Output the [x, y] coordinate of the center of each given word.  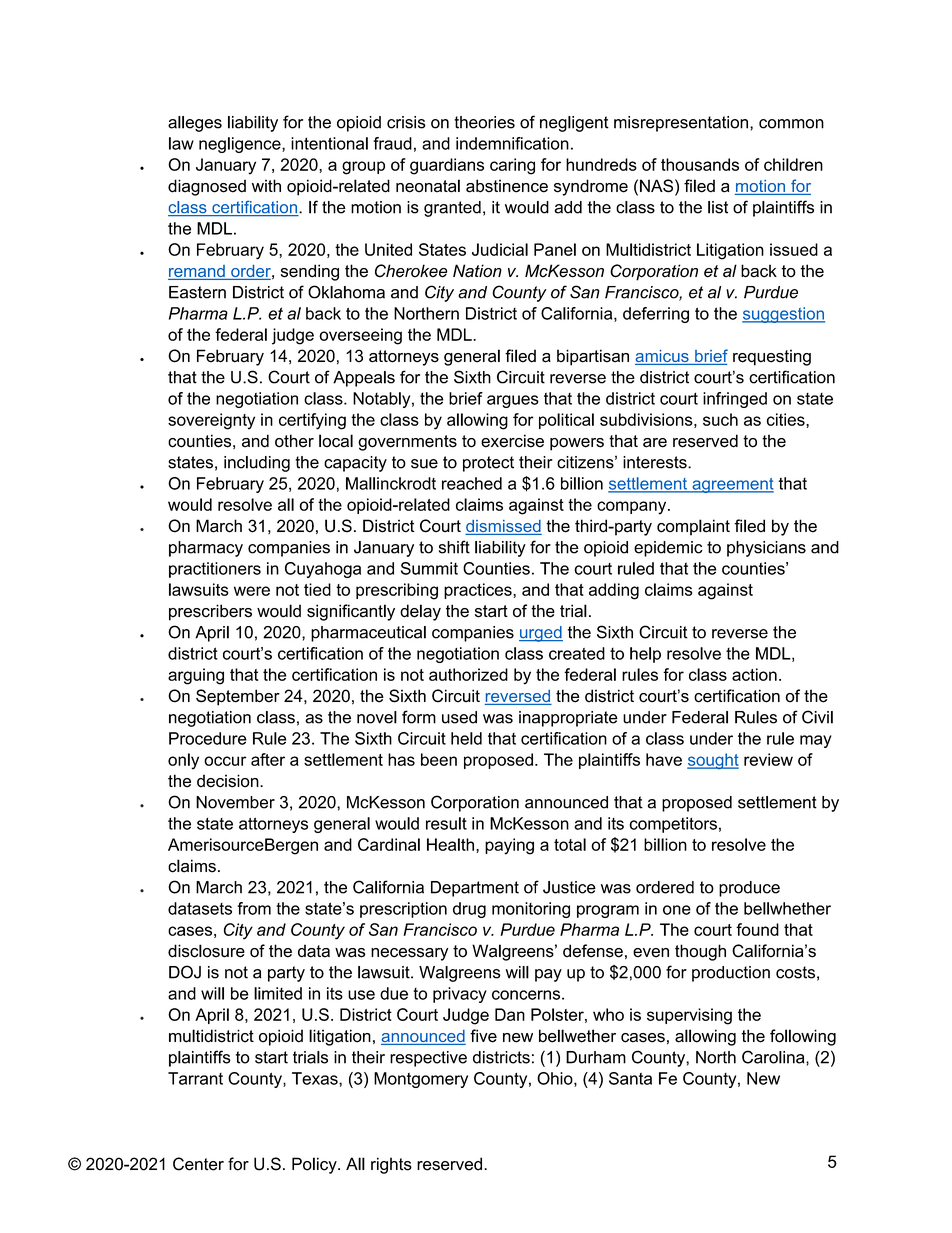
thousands [700, 164]
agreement [732, 485]
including [257, 464]
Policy [315, 1165]
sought [713, 761]
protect [488, 464]
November [235, 802]
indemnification [512, 143]
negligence [241, 145]
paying [509, 846]
